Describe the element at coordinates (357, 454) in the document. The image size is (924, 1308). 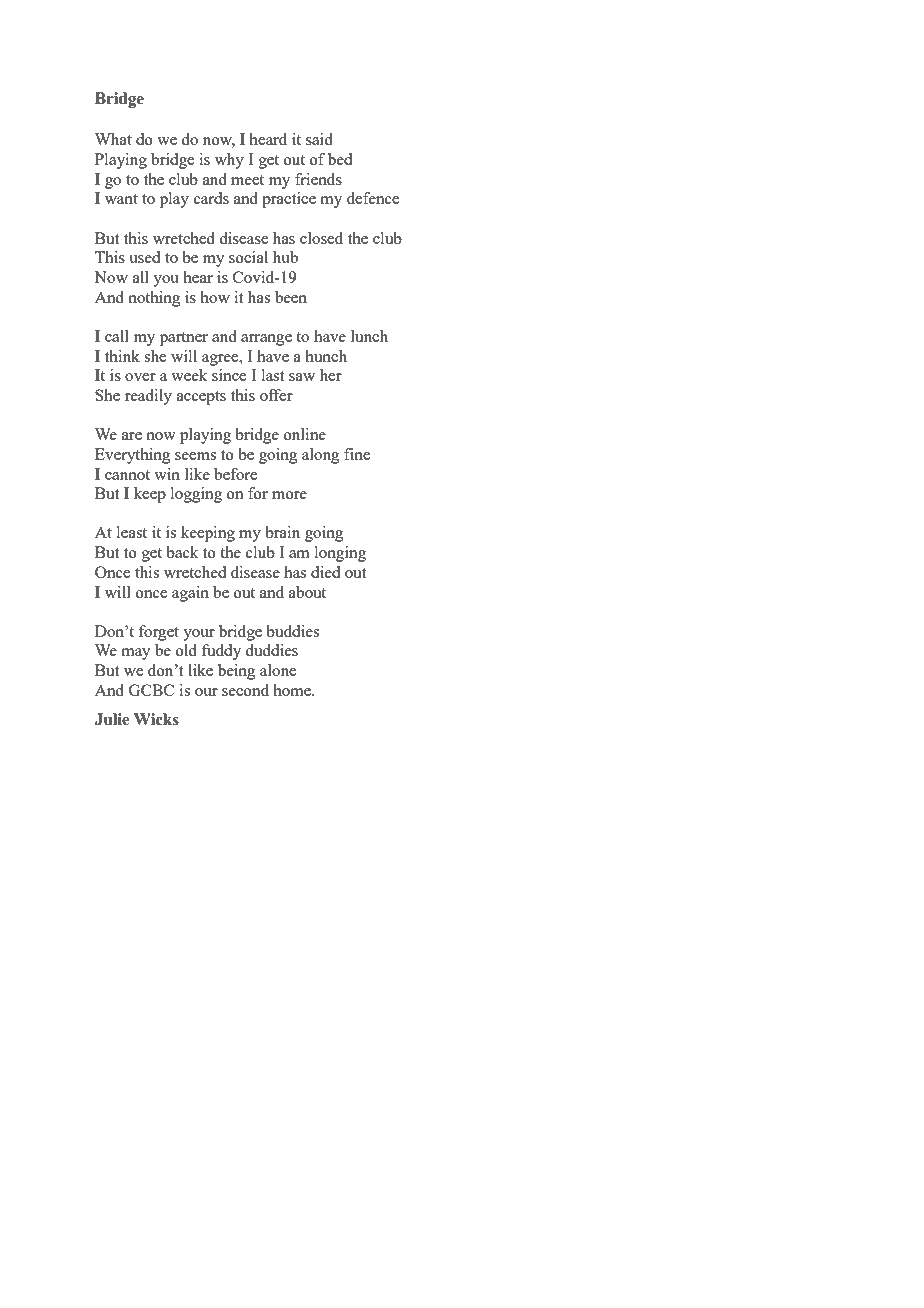
I see `fine` at that location.
